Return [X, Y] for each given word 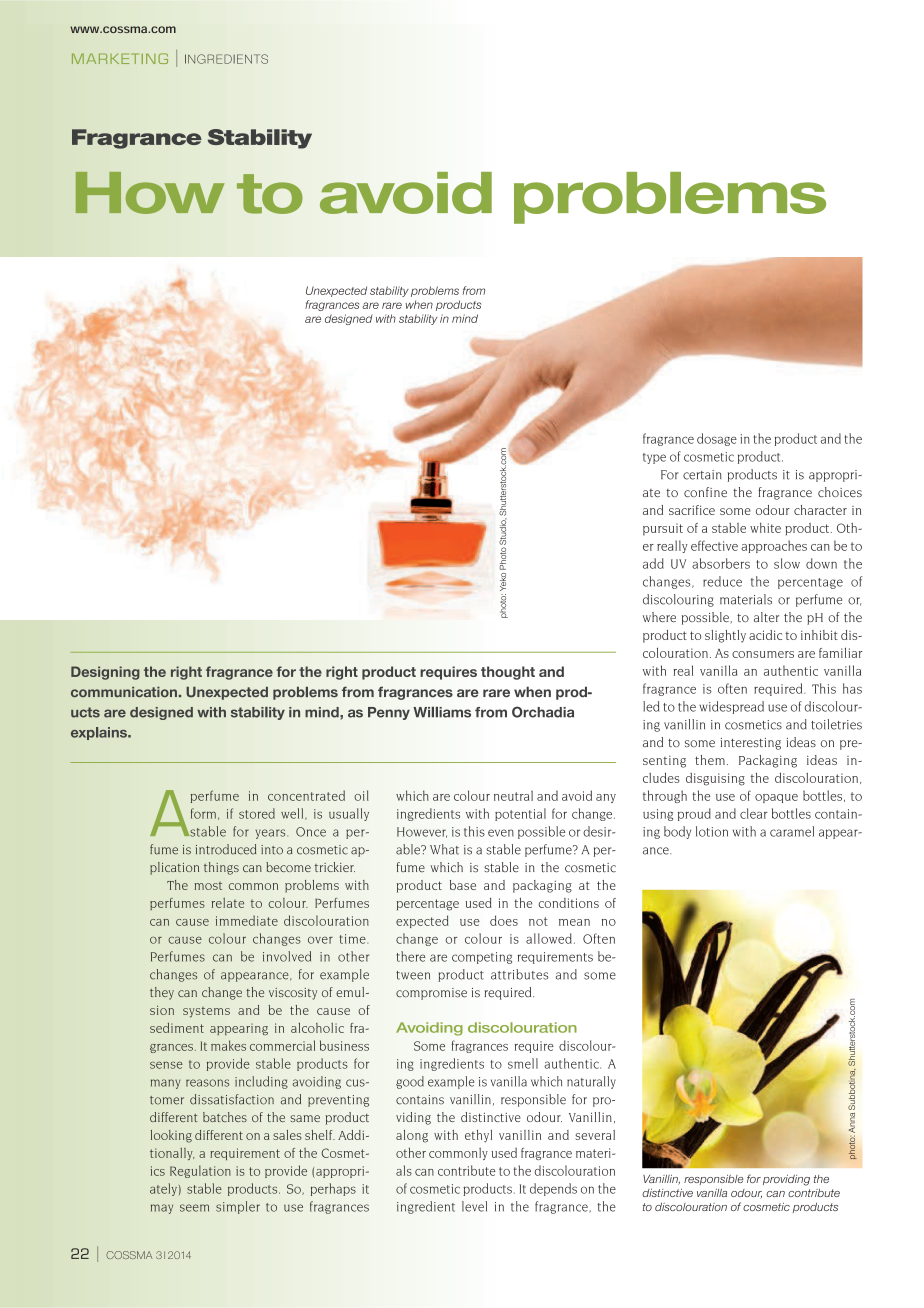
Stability [259, 139]
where [659, 617]
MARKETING [120, 58]
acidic [765, 635]
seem [194, 1208]
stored [257, 813]
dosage [717, 439]
